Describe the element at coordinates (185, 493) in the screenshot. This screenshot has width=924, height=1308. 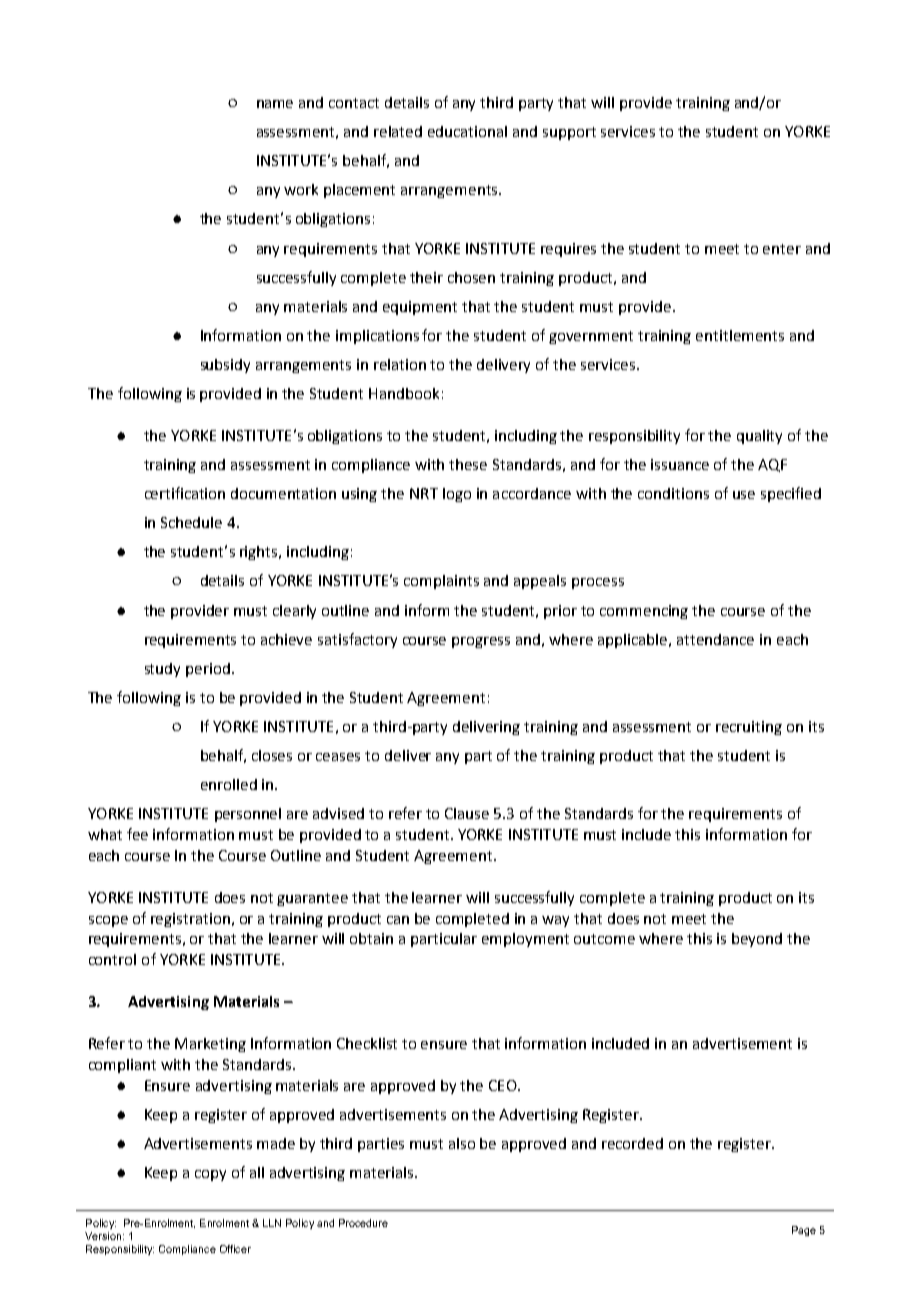
I see `certification` at that location.
